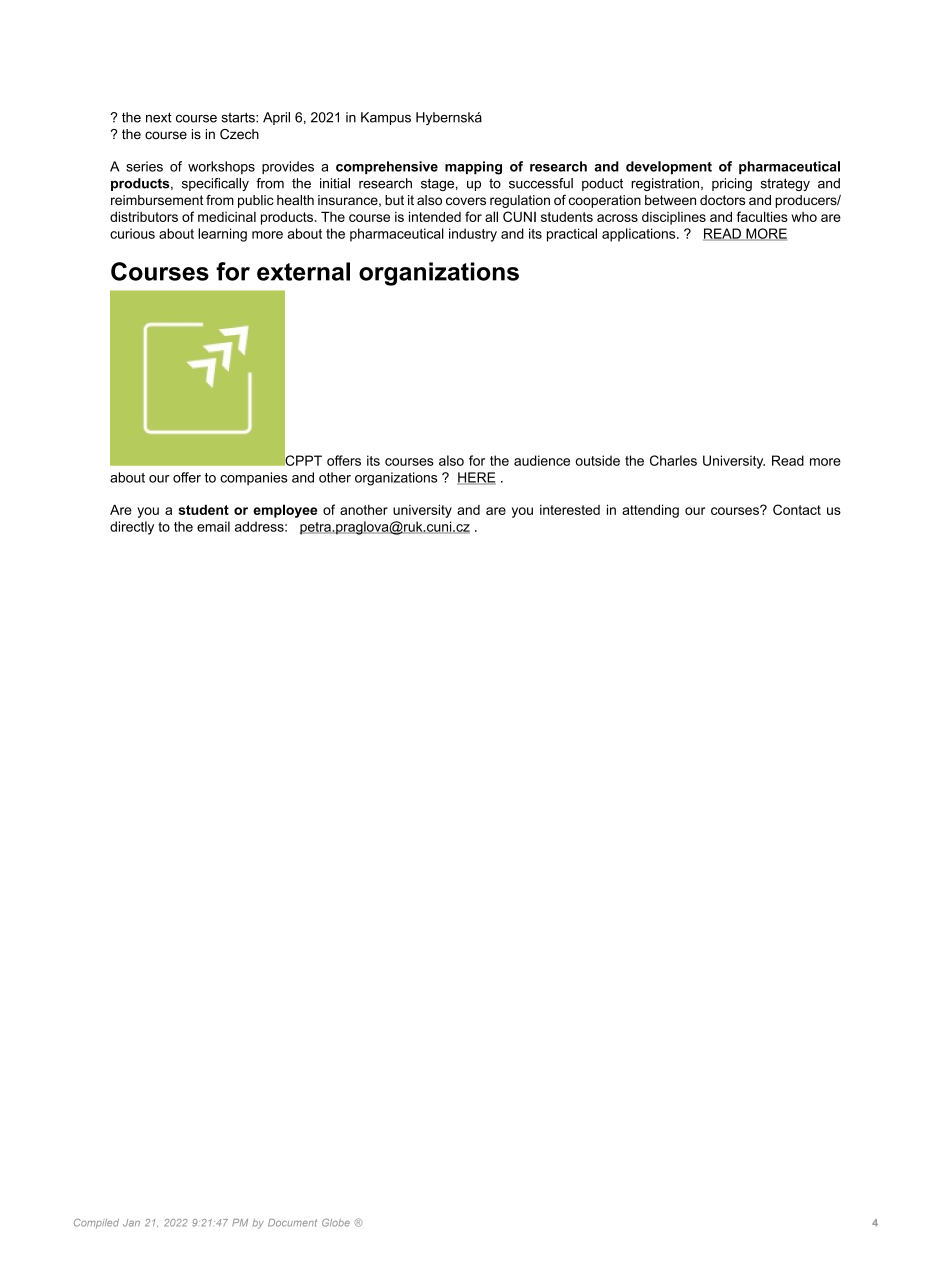  Describe the element at coordinates (144, 166) in the screenshot. I see `series` at that location.
